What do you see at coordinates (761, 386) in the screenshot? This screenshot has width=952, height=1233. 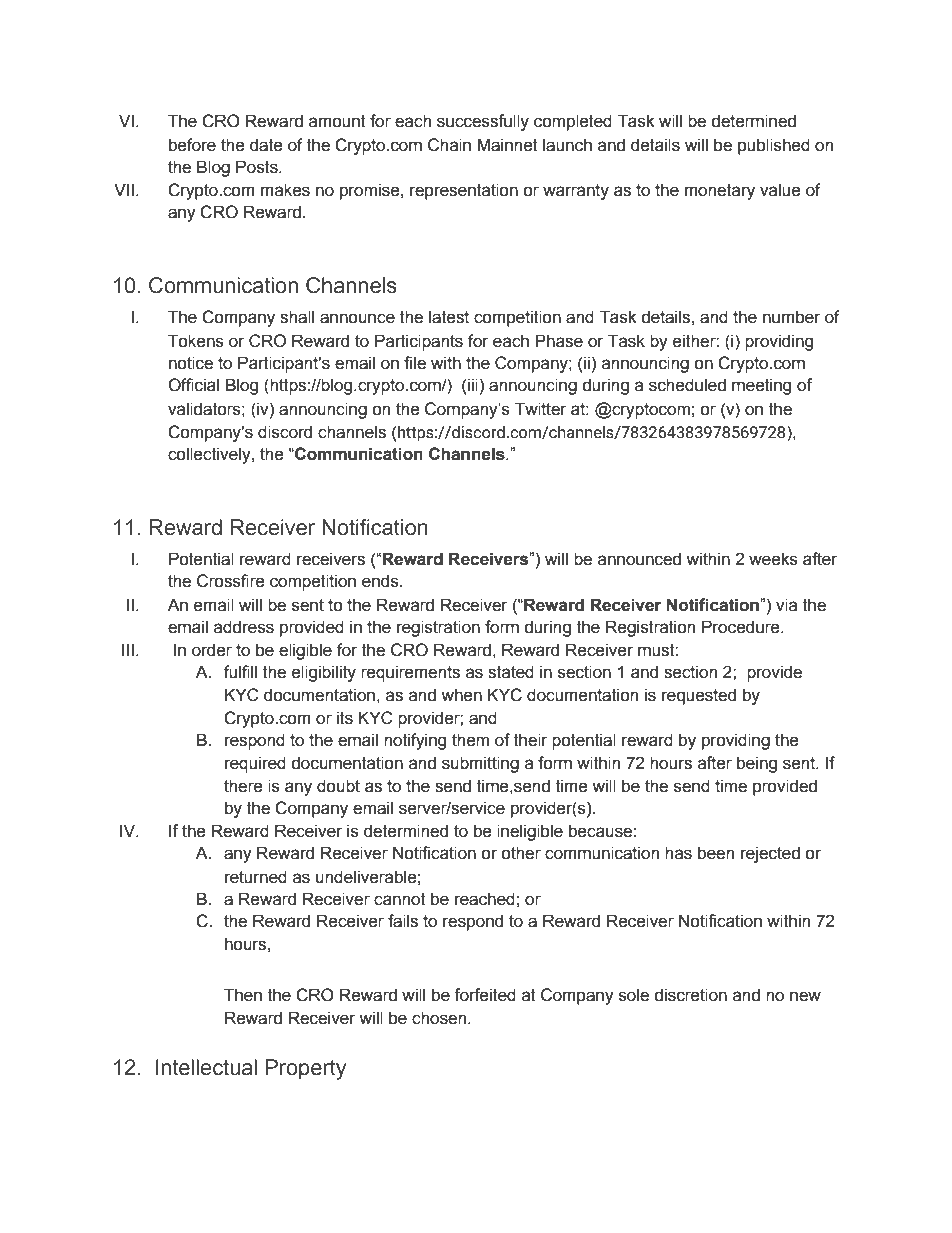 I see `meeting` at bounding box center [761, 386].
